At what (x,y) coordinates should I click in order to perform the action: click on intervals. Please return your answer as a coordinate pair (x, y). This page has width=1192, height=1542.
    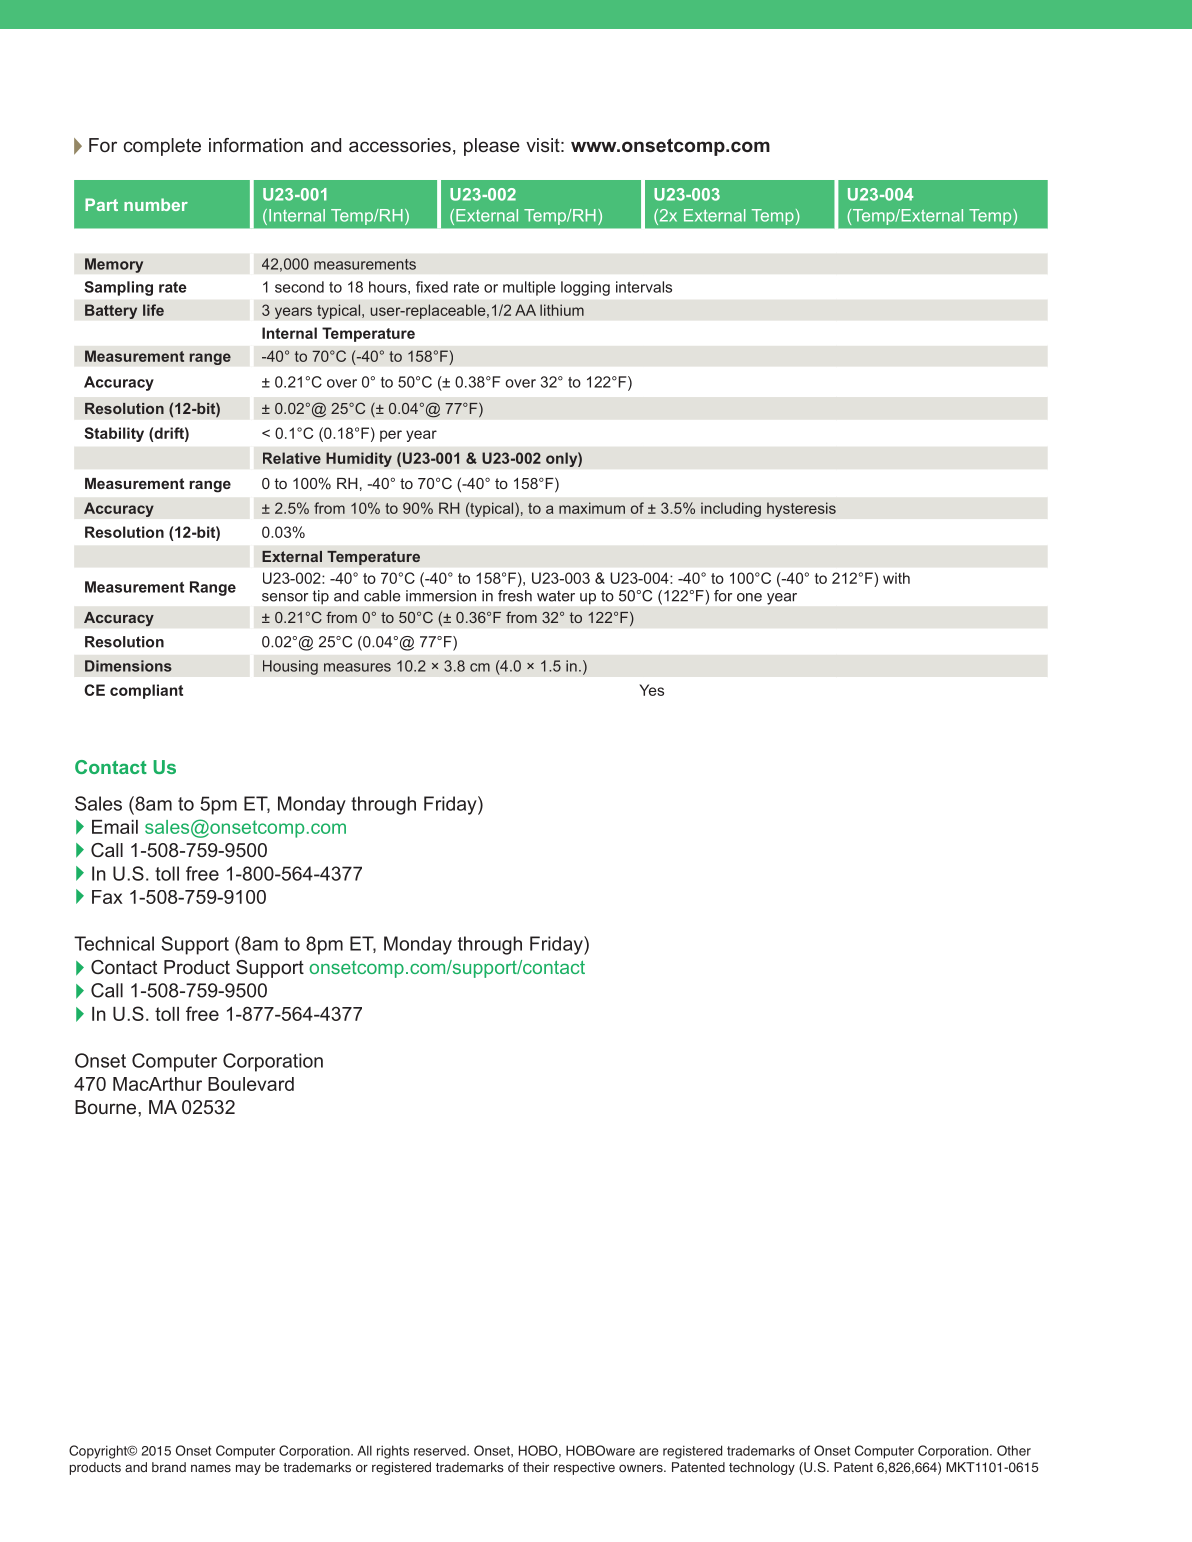
    Looking at the image, I should click on (644, 287).
